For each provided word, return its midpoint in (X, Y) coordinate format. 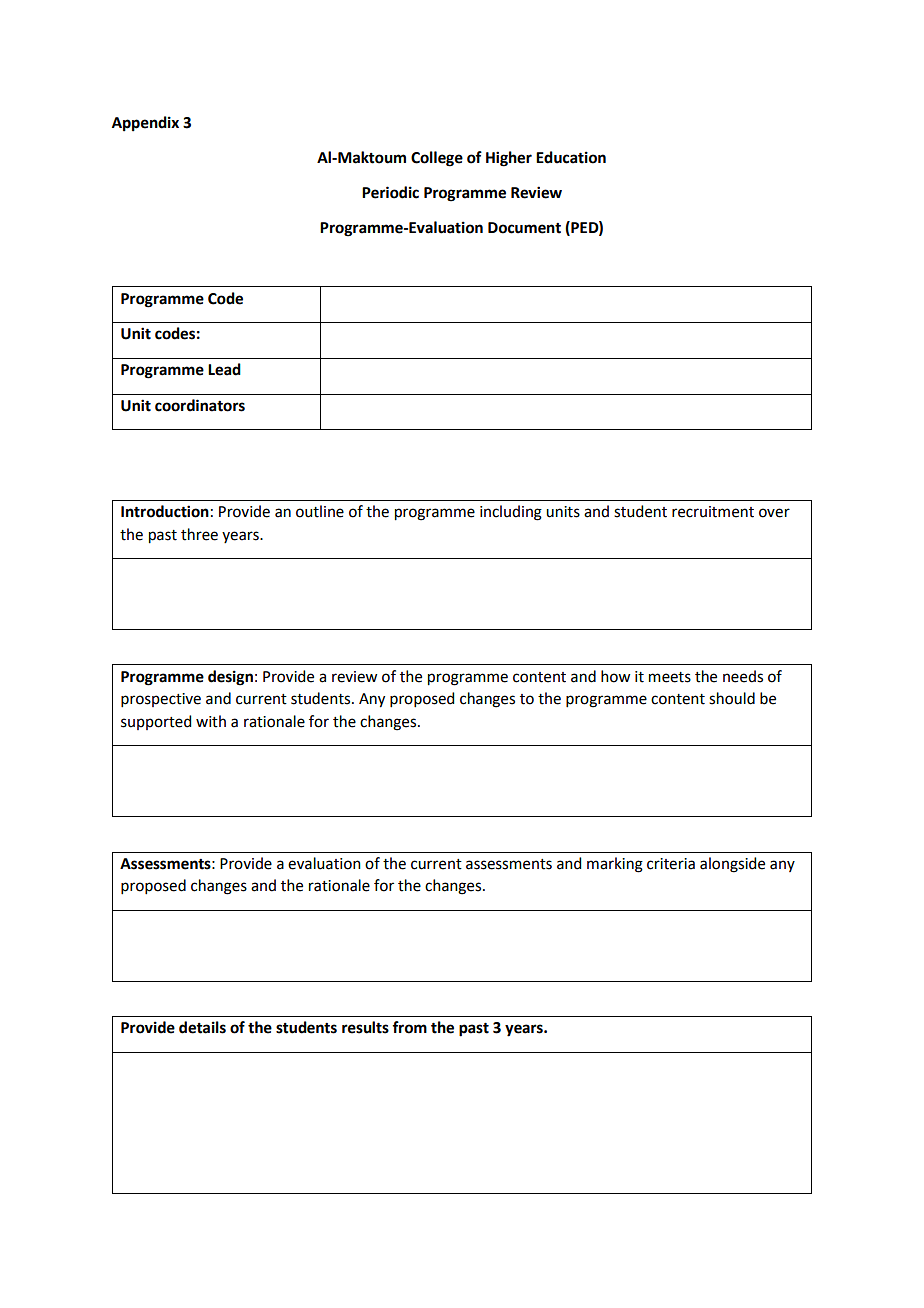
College (437, 159)
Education (571, 157)
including (511, 513)
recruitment (713, 512)
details (202, 1027)
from (409, 1027)
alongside (732, 865)
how (615, 676)
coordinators (200, 405)
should (732, 698)
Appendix (145, 124)
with (211, 721)
